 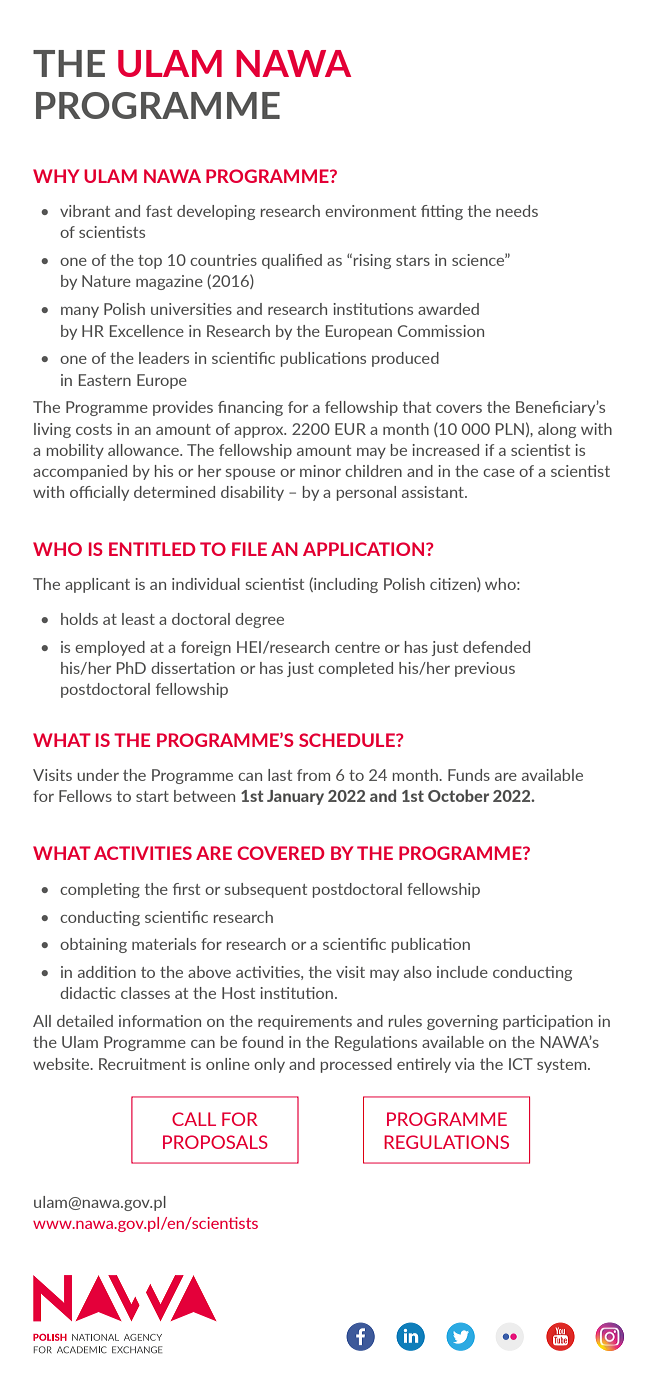 I want to click on qualified, so click(x=292, y=261).
